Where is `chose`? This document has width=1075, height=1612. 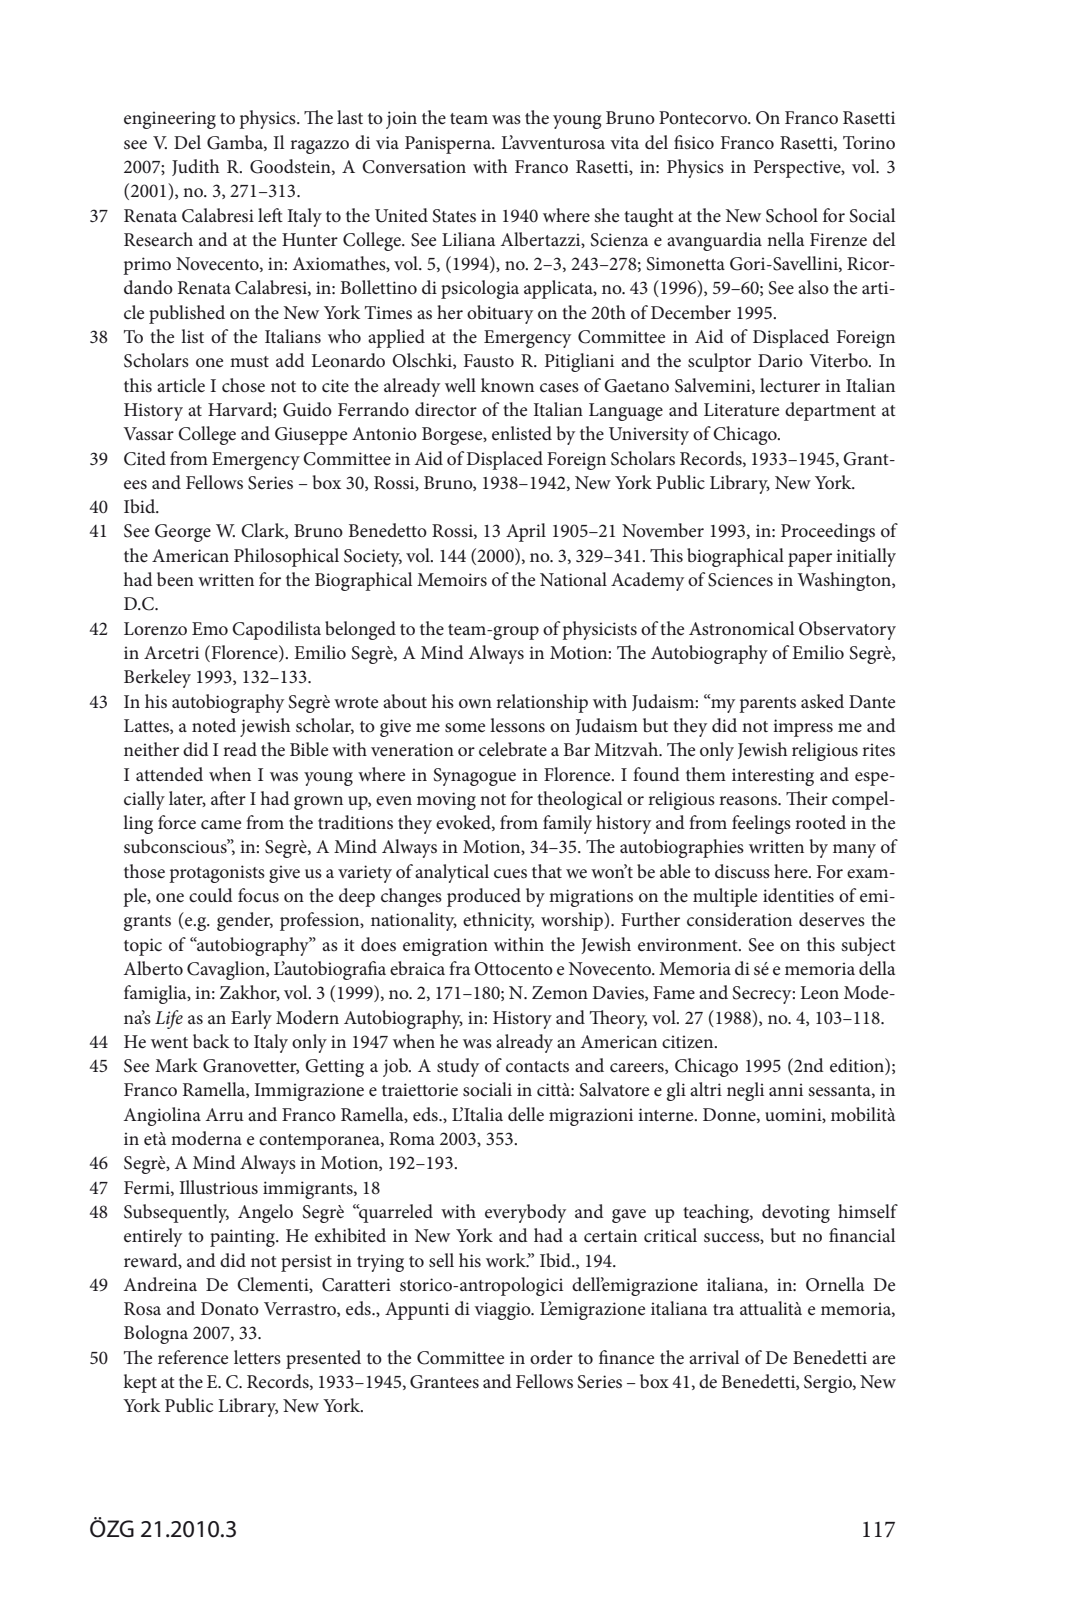
chose is located at coordinates (243, 385).
